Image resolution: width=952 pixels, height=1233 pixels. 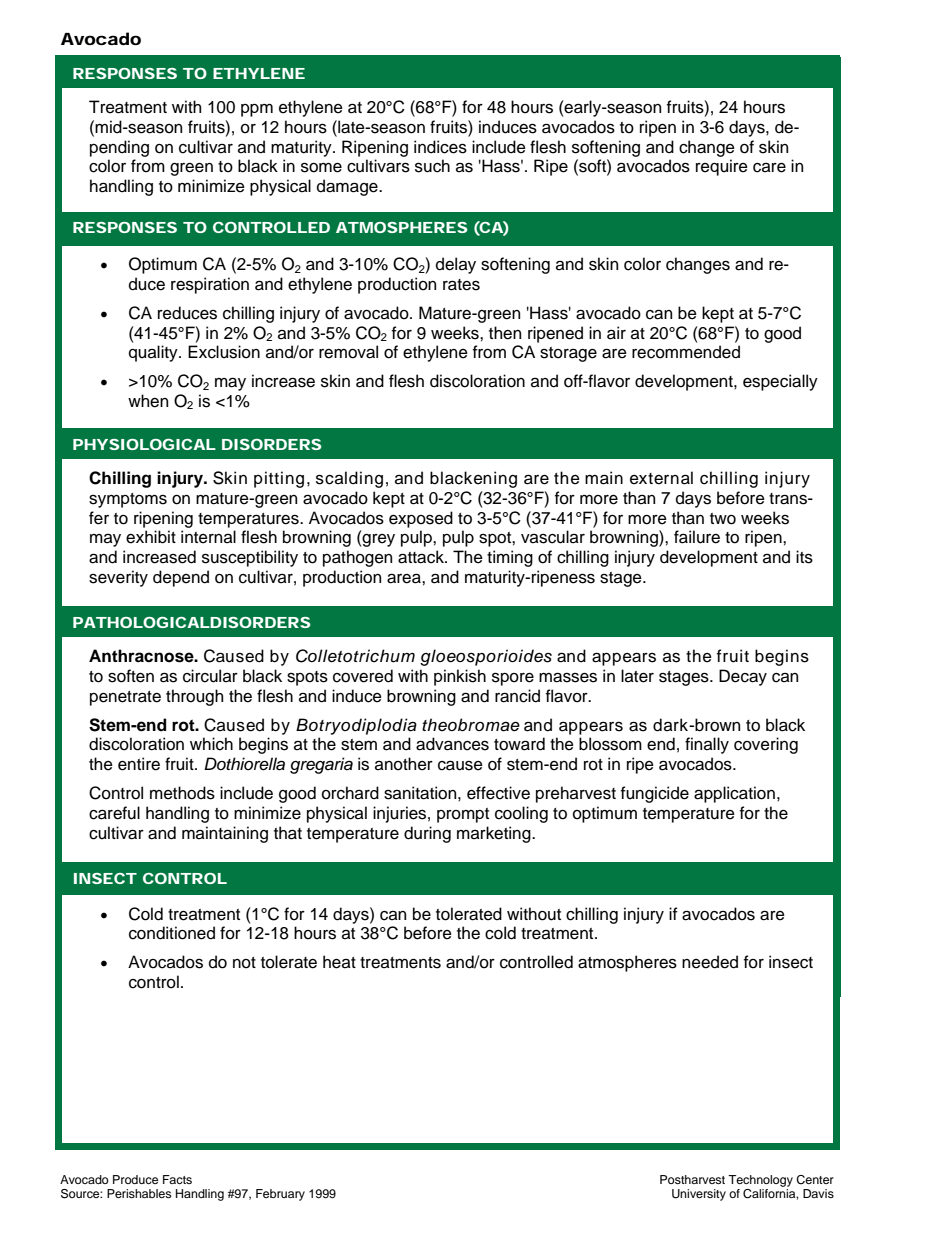 What do you see at coordinates (280, 1195) in the page?
I see `February` at bounding box center [280, 1195].
